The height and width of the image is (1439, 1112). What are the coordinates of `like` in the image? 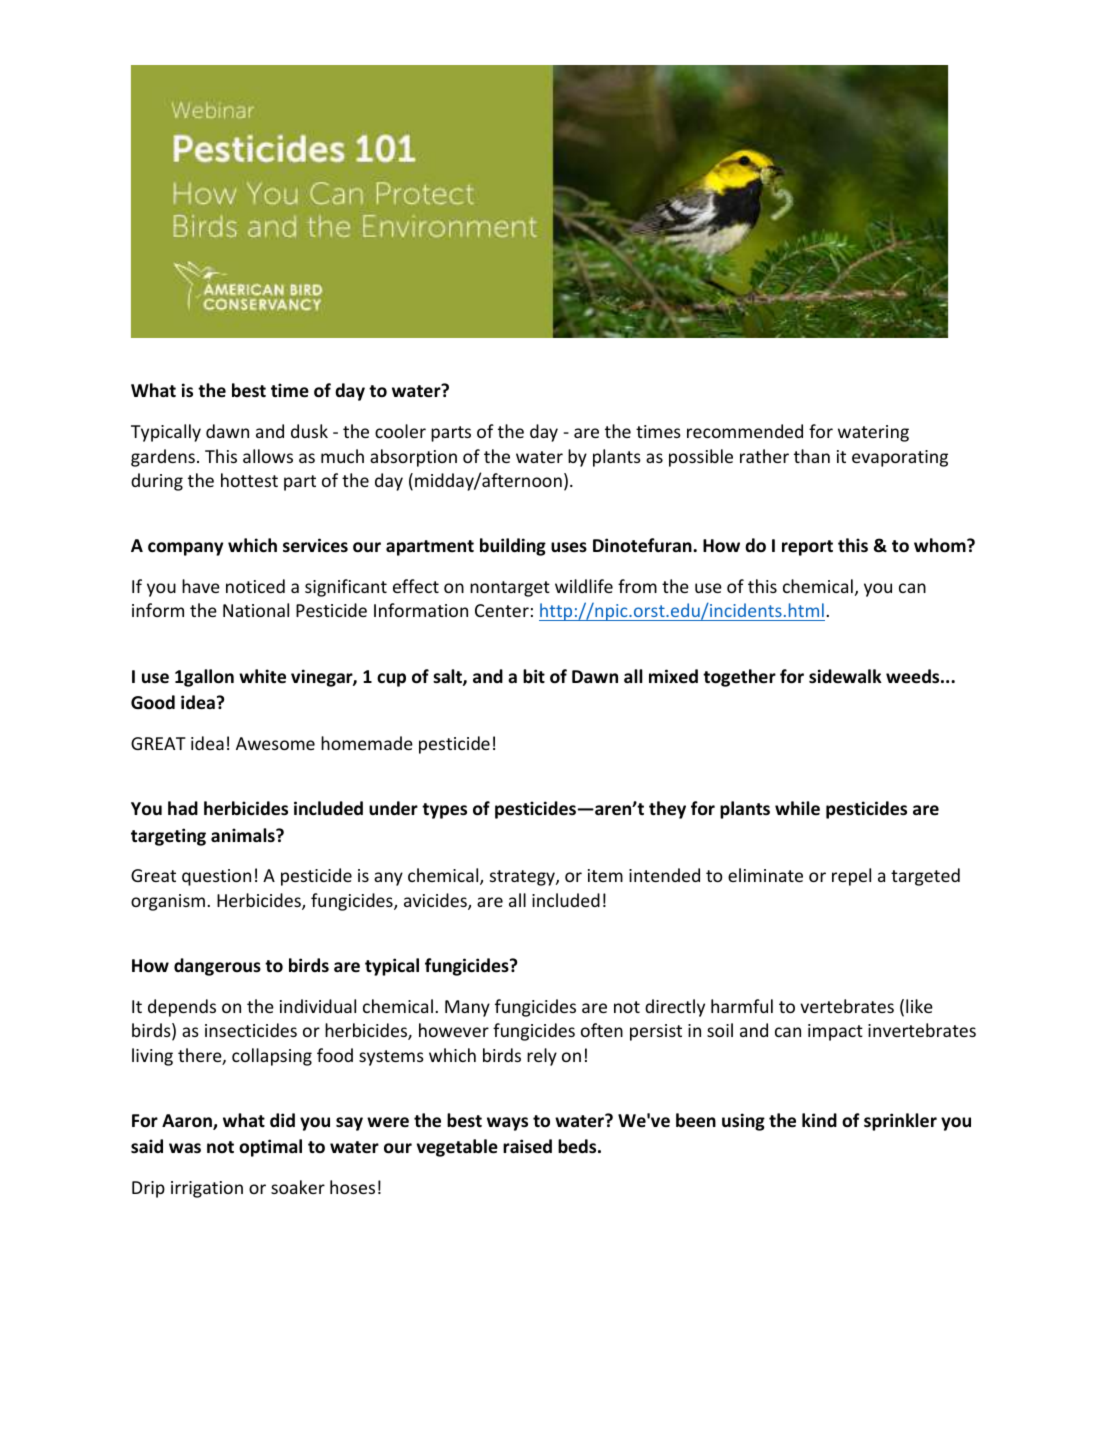 It's located at (919, 1006).
